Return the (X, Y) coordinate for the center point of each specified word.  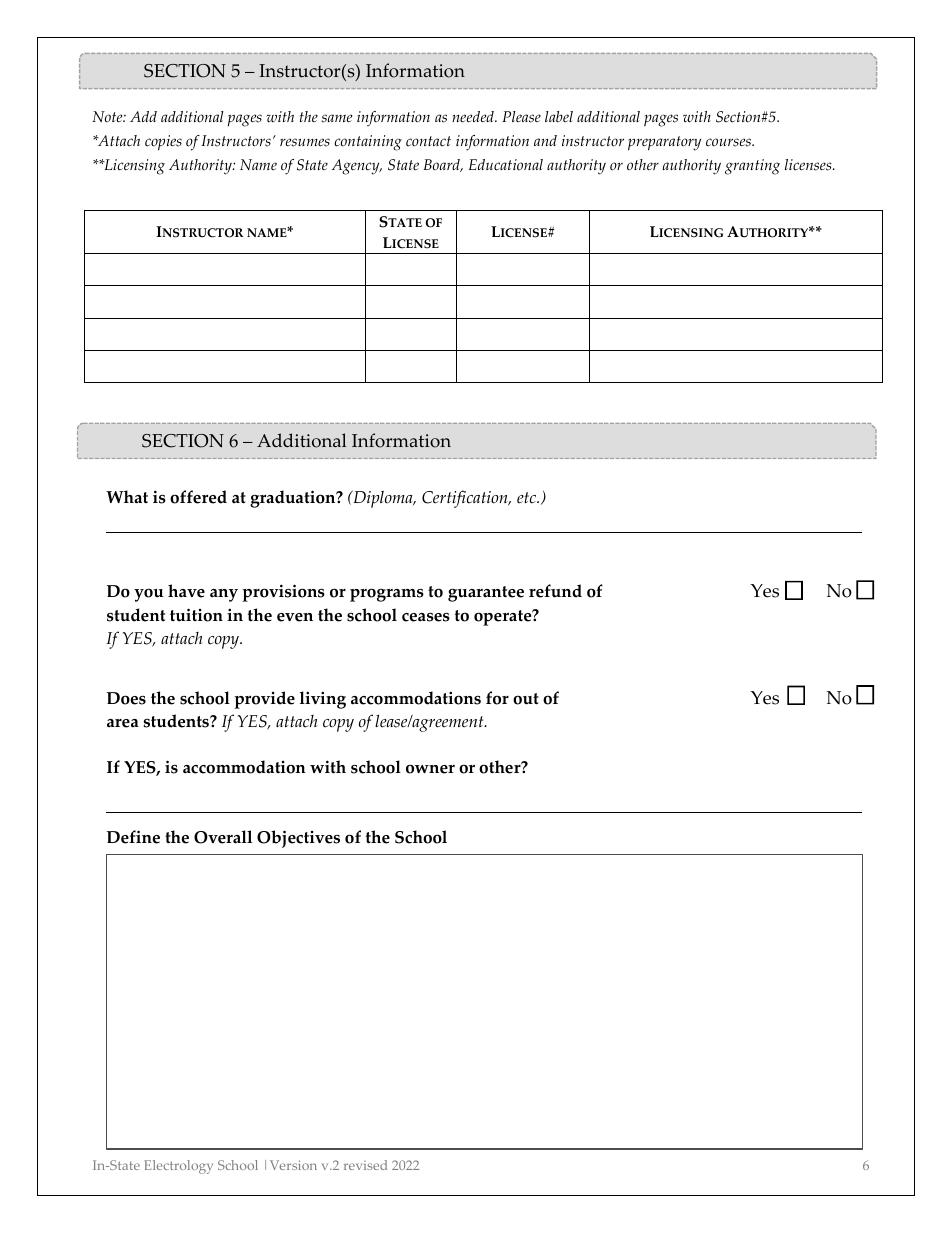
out (526, 699)
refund (555, 591)
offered (198, 497)
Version (293, 1165)
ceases (426, 617)
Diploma (383, 499)
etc (528, 498)
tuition (196, 615)
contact (428, 141)
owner (430, 769)
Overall (223, 837)
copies (163, 142)
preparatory (664, 143)
